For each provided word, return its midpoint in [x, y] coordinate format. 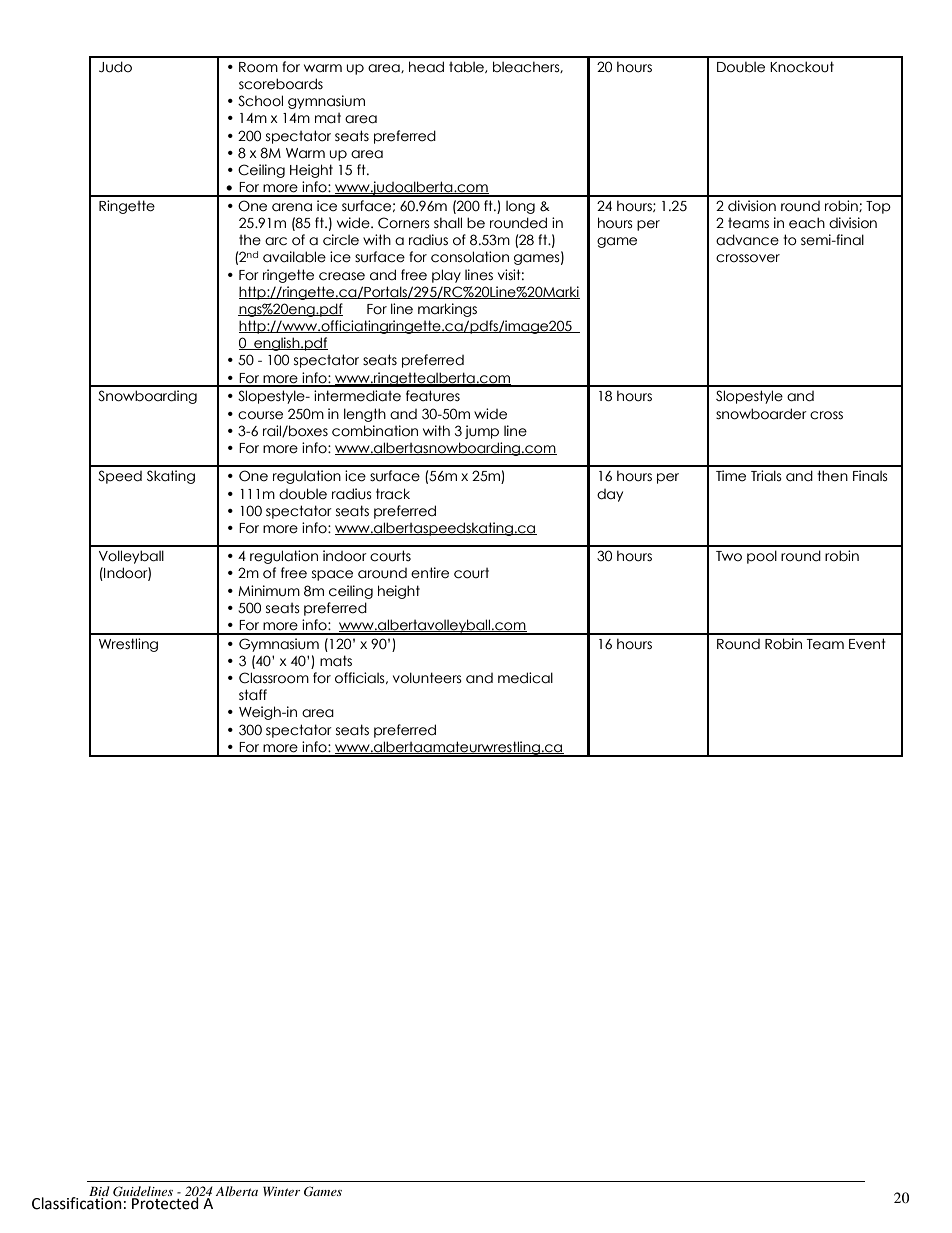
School [260, 101]
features [433, 396]
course [260, 415]
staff [253, 695]
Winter [281, 1191]
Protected [165, 1202]
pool [762, 557]
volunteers [427, 678]
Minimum [269, 591]
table [467, 67]
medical [525, 678]
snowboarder [761, 414]
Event [867, 644]
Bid [99, 1192]
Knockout [802, 67]
